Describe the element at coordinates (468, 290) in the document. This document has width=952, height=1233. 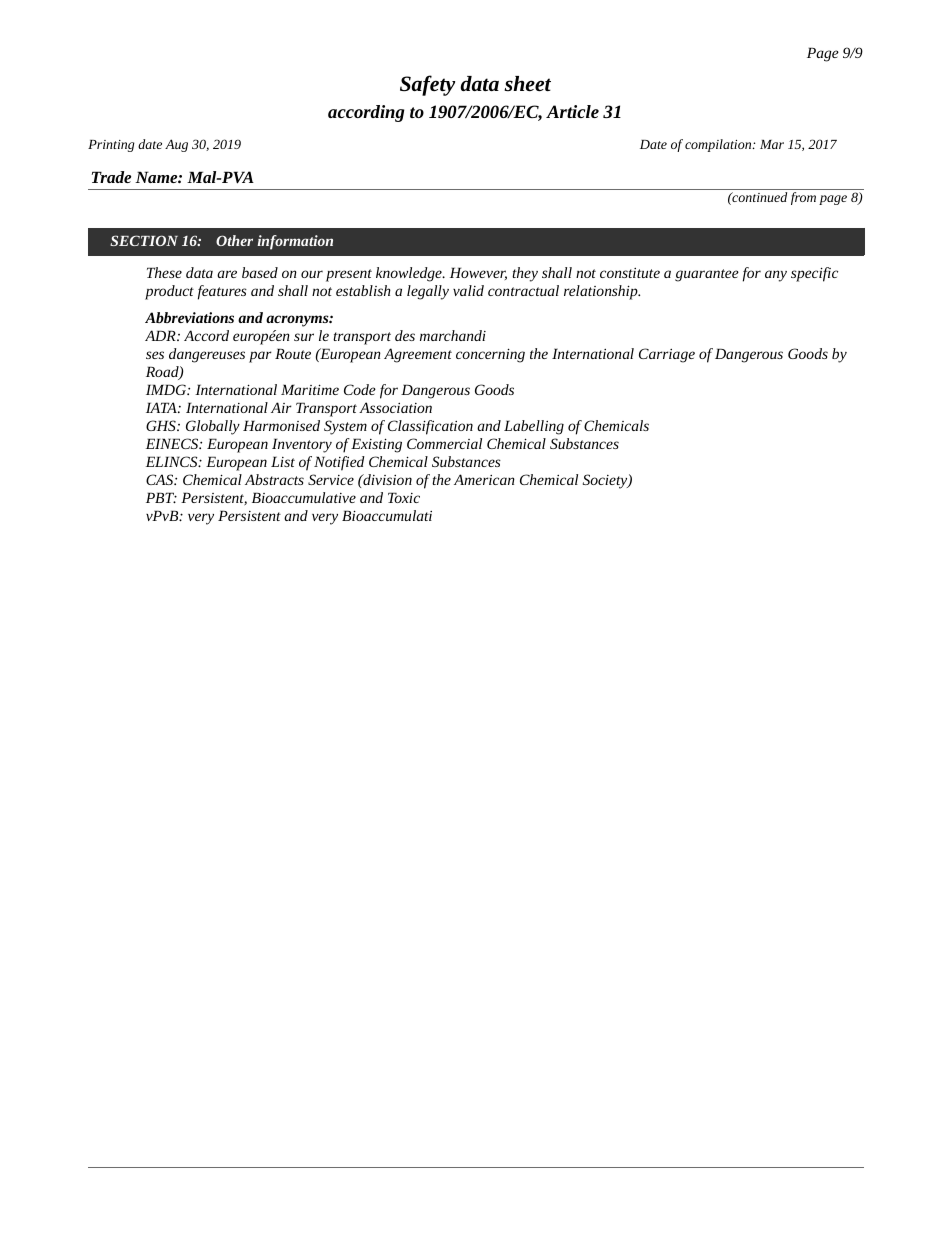
I see `valid` at that location.
